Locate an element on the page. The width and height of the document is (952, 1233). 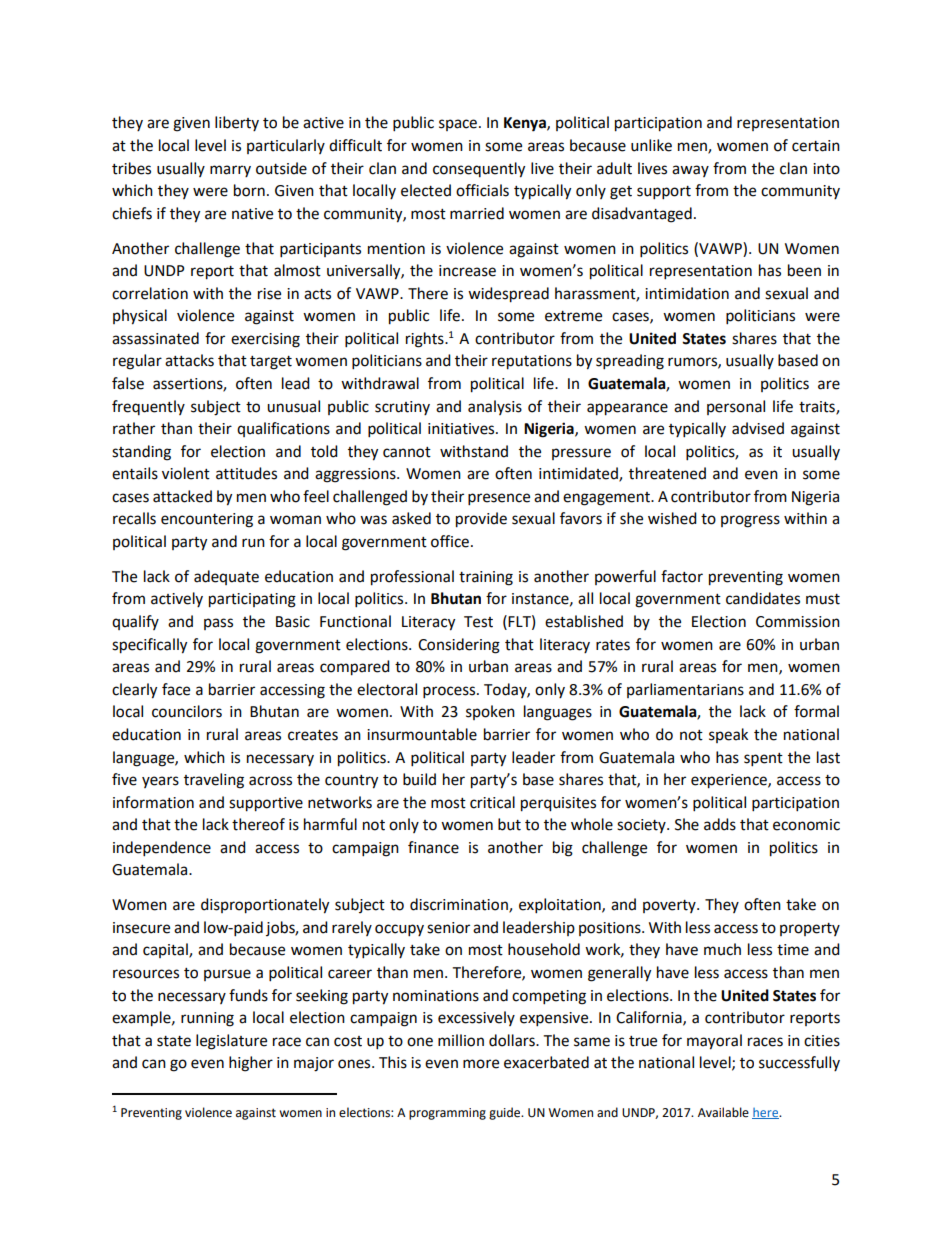
spent is located at coordinates (763, 760).
